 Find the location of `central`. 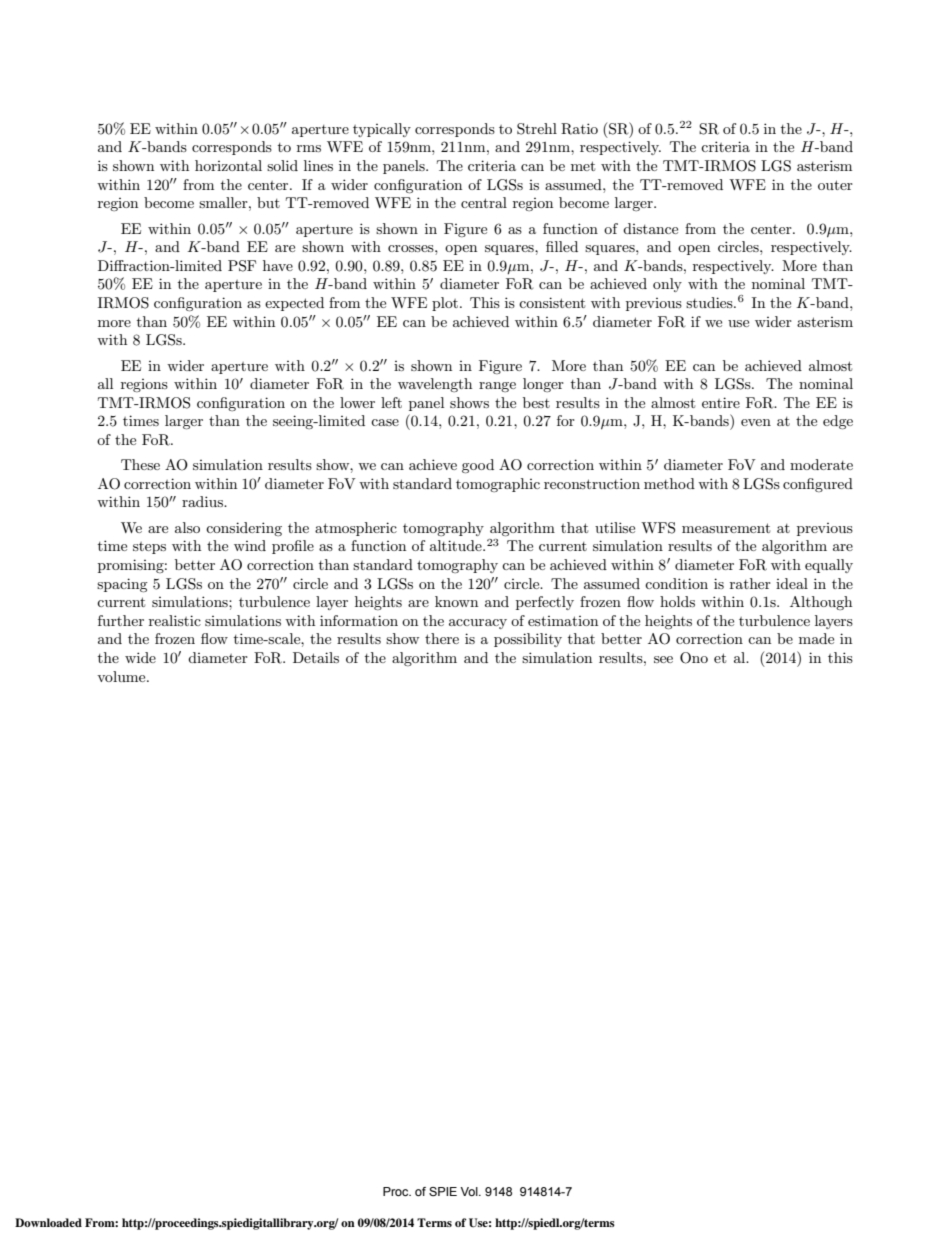

central is located at coordinates (484, 202).
